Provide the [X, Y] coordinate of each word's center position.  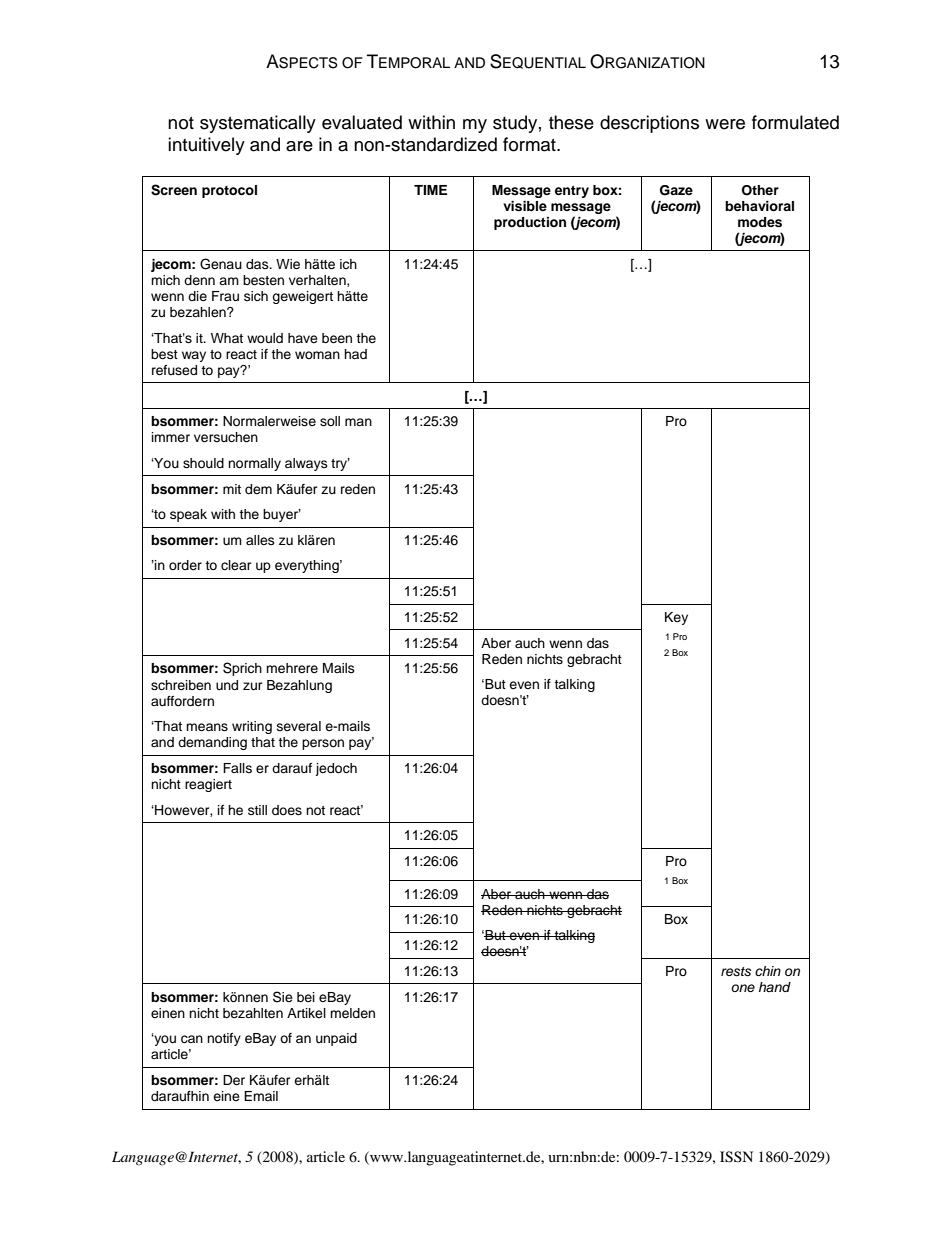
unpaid [336, 1039]
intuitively [206, 146]
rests [736, 972]
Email [261, 1096]
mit [232, 489]
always [306, 464]
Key [676, 618]
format [530, 144]
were [725, 124]
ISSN [736, 1157]
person [323, 744]
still [257, 810]
